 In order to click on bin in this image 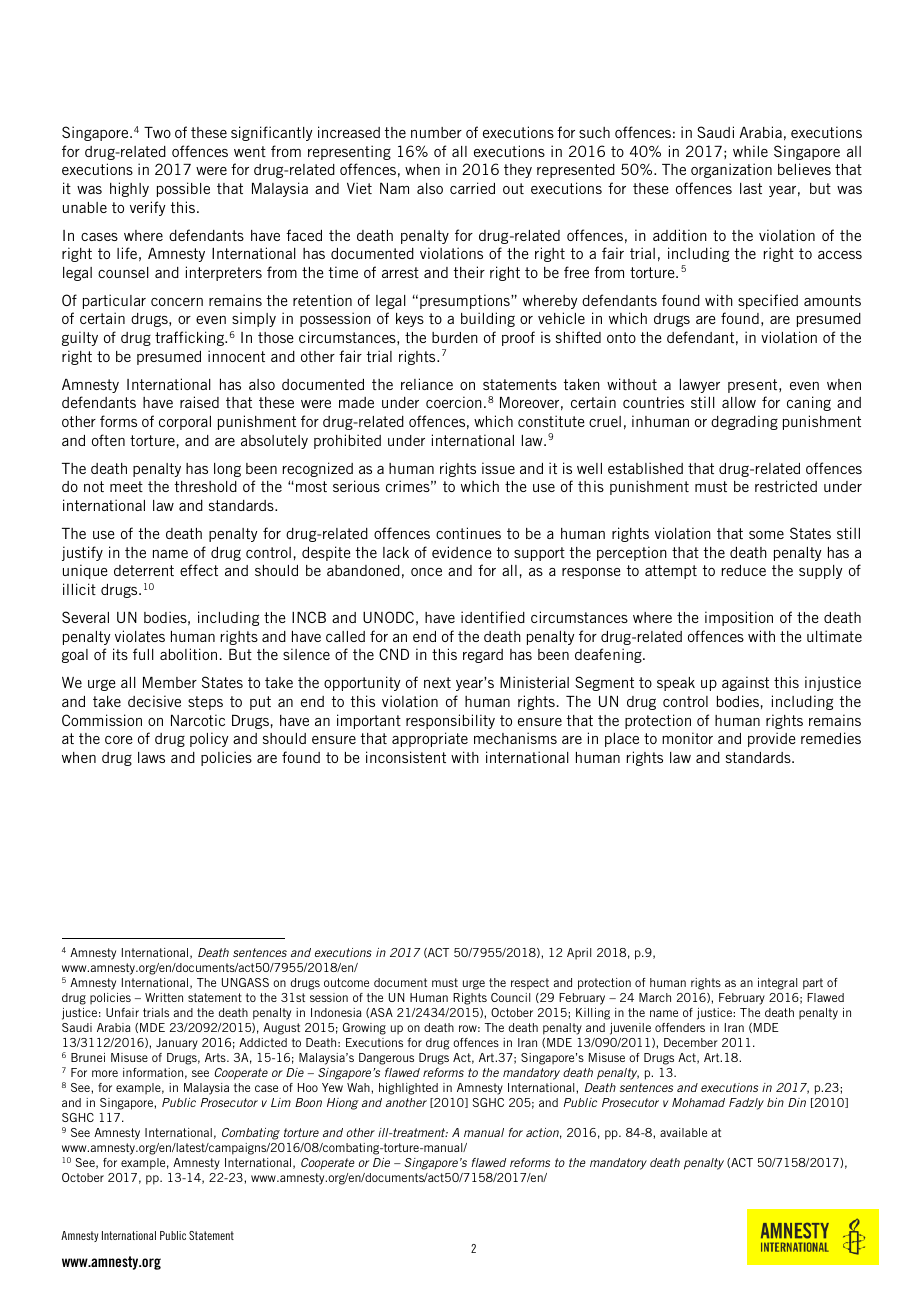, I will do `click(775, 1102)`.
